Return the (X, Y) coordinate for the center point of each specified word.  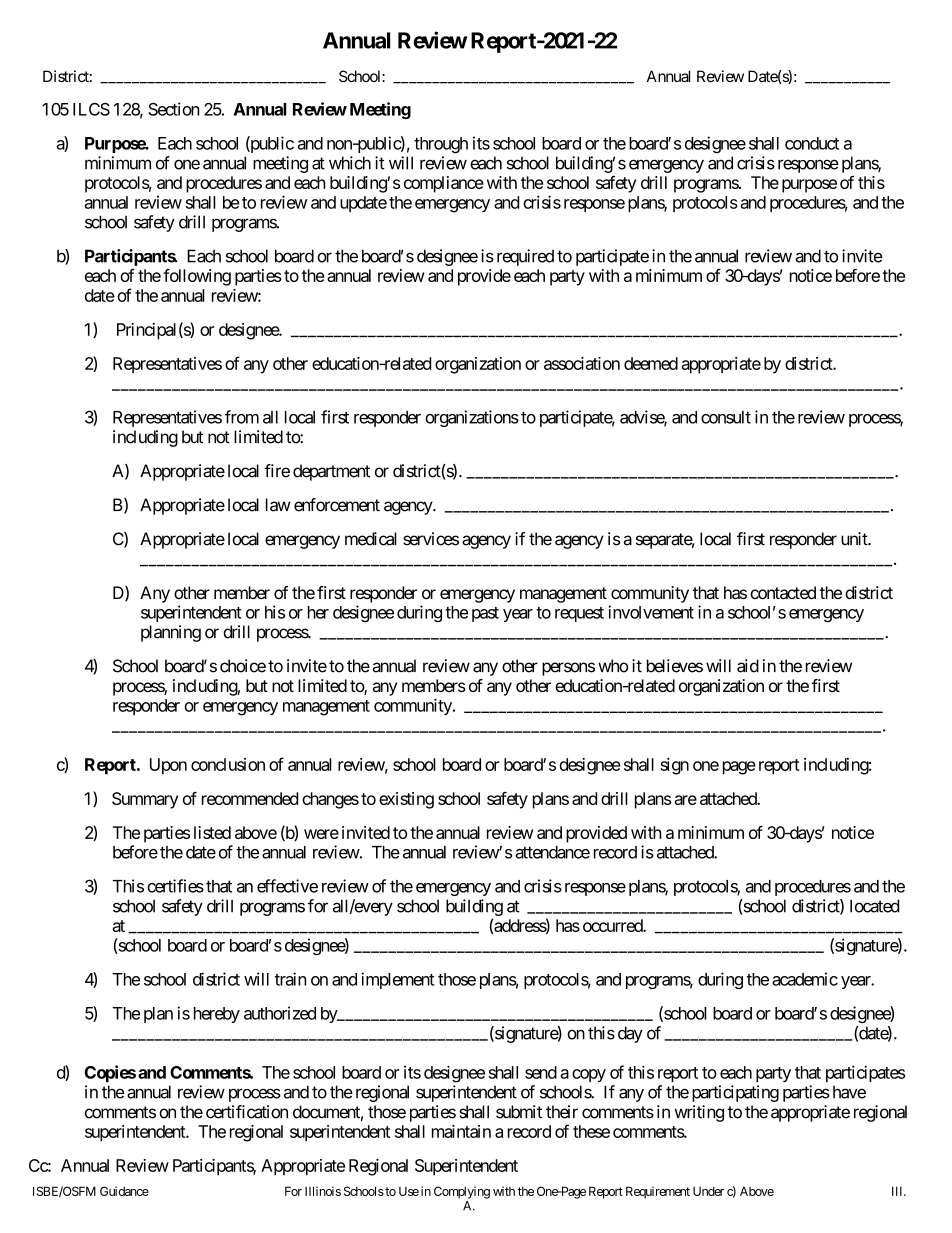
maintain (461, 1131)
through (441, 145)
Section (174, 109)
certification (247, 1112)
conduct (812, 143)
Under (708, 1191)
